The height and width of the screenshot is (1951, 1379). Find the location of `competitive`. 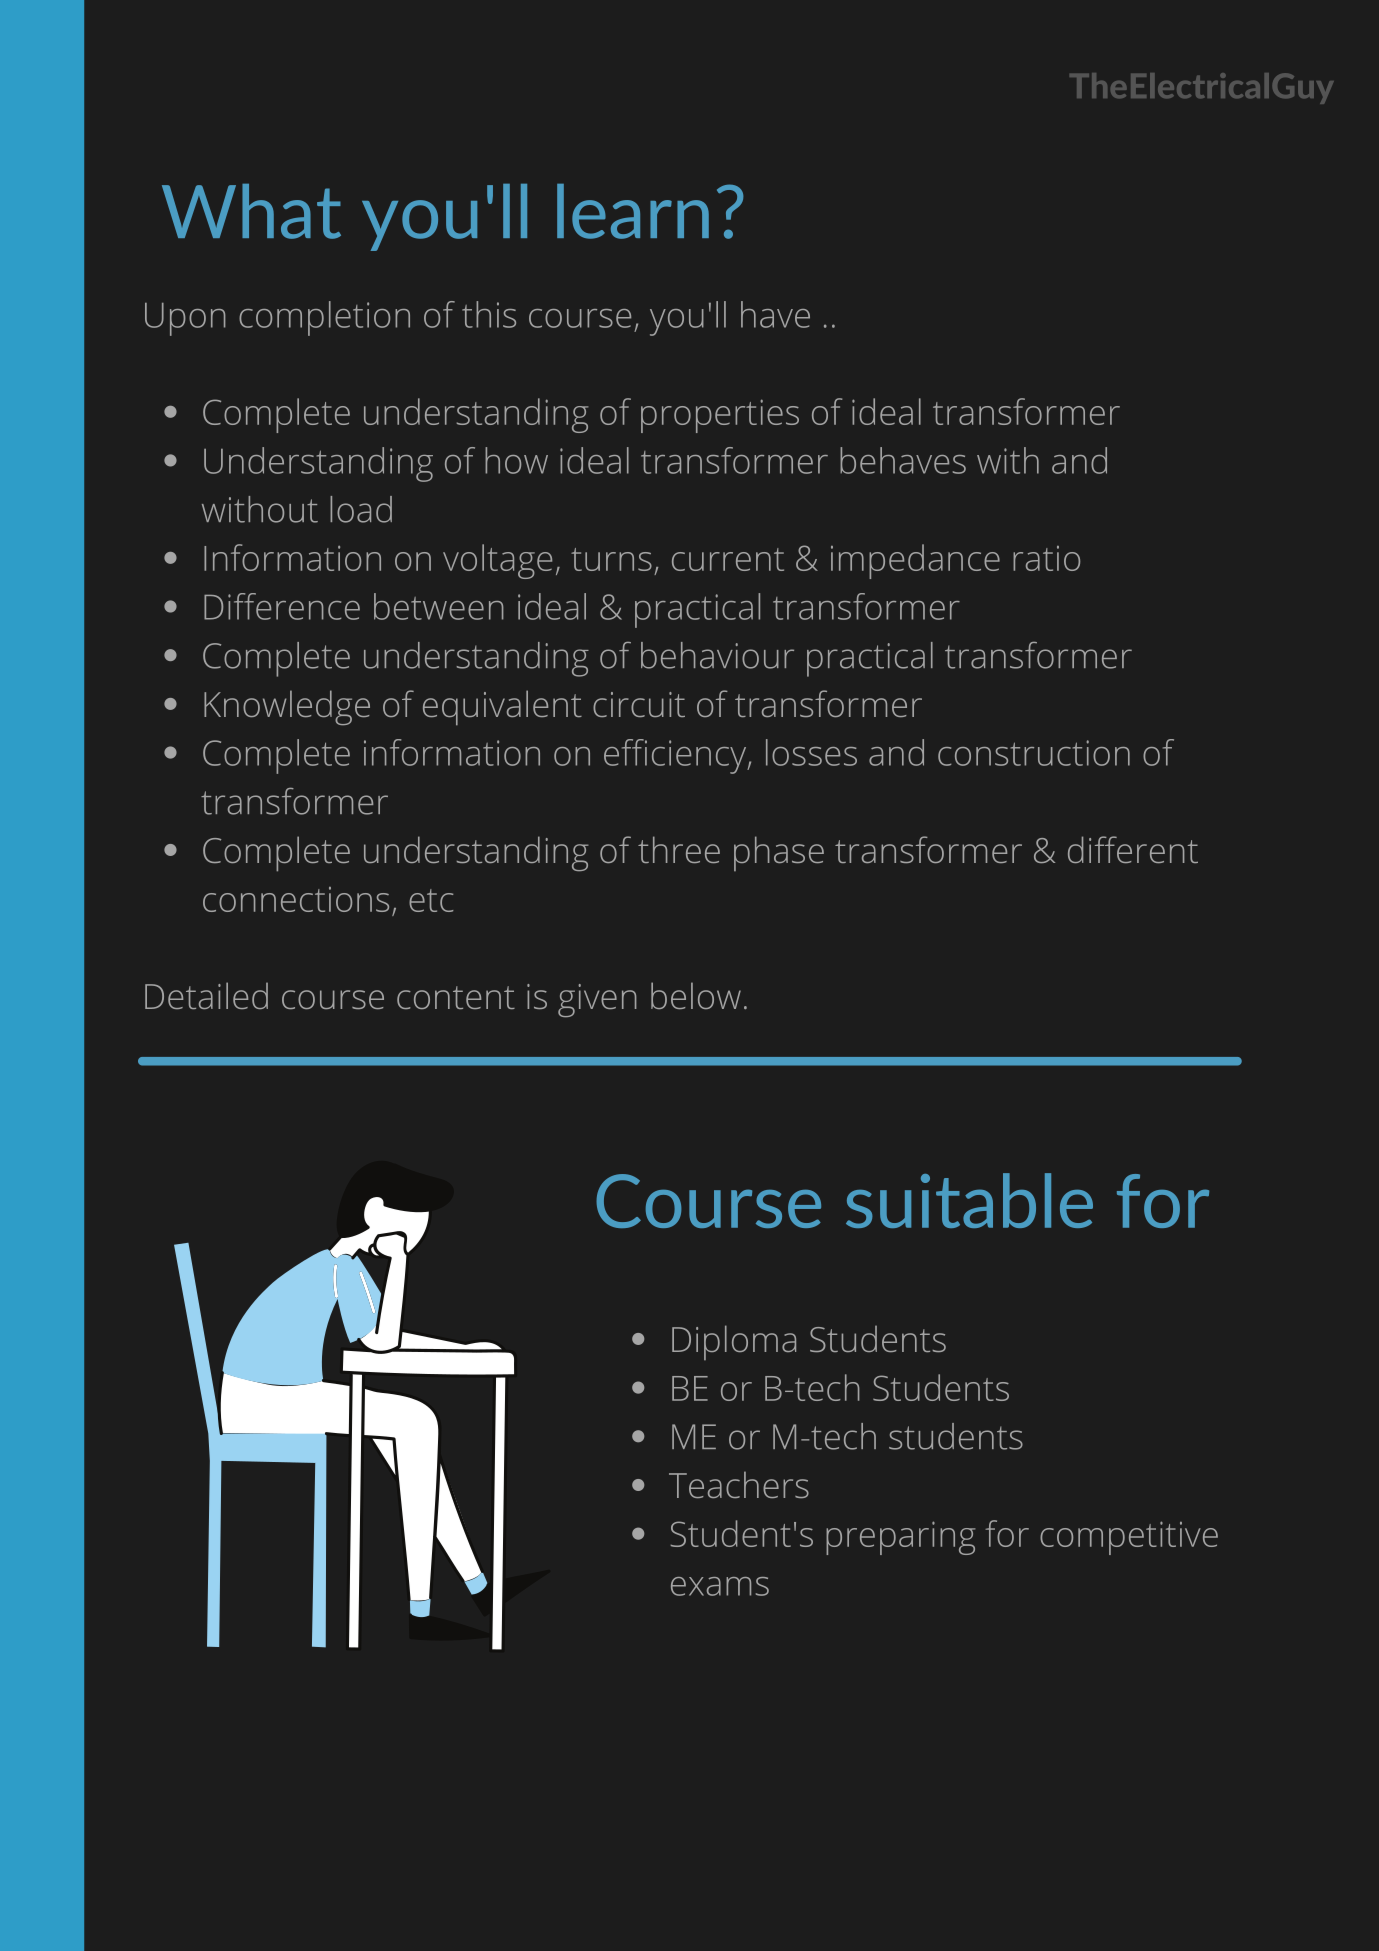

competitive is located at coordinates (1129, 1538).
